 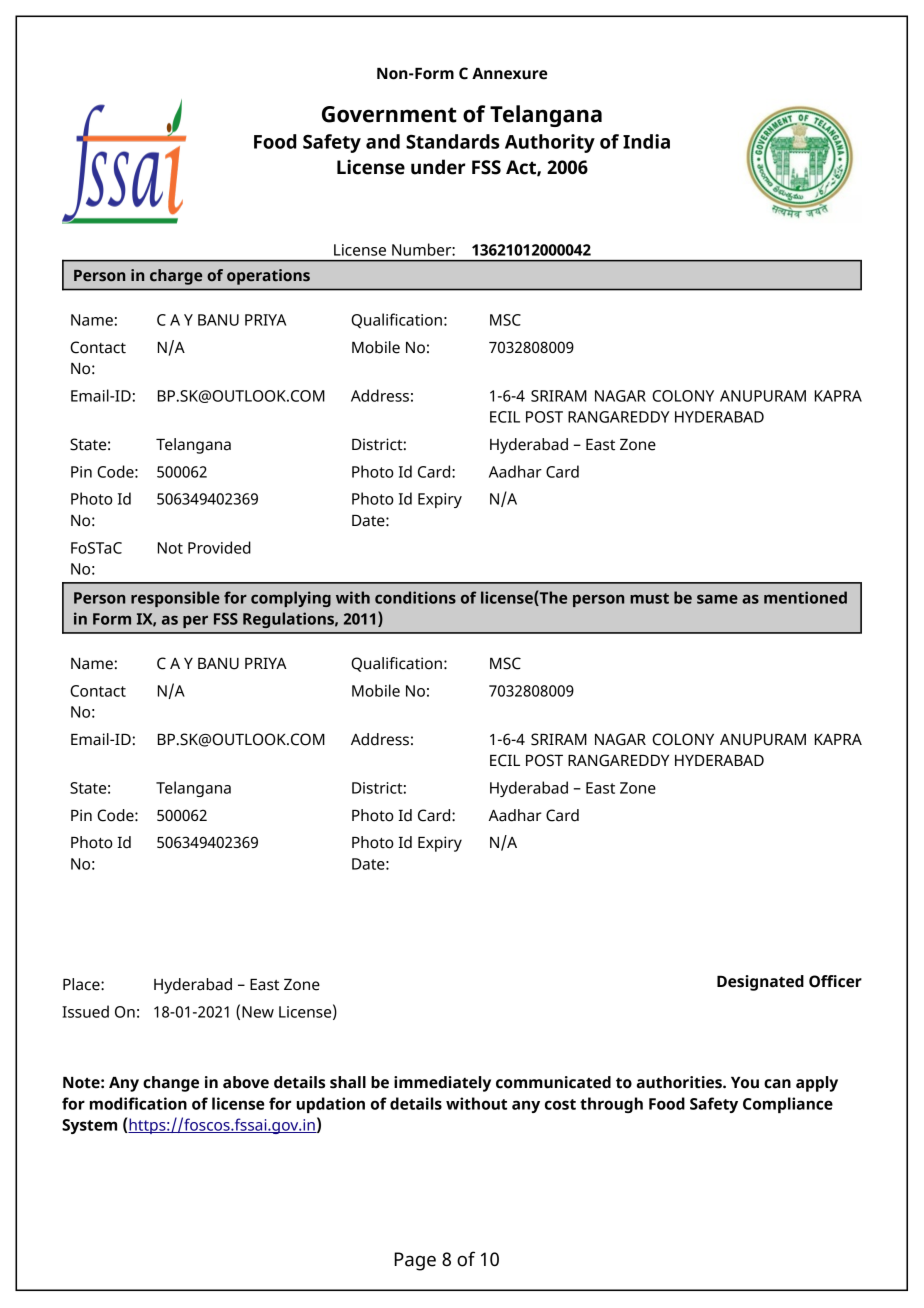 I want to click on Compliance, so click(x=788, y=1105).
